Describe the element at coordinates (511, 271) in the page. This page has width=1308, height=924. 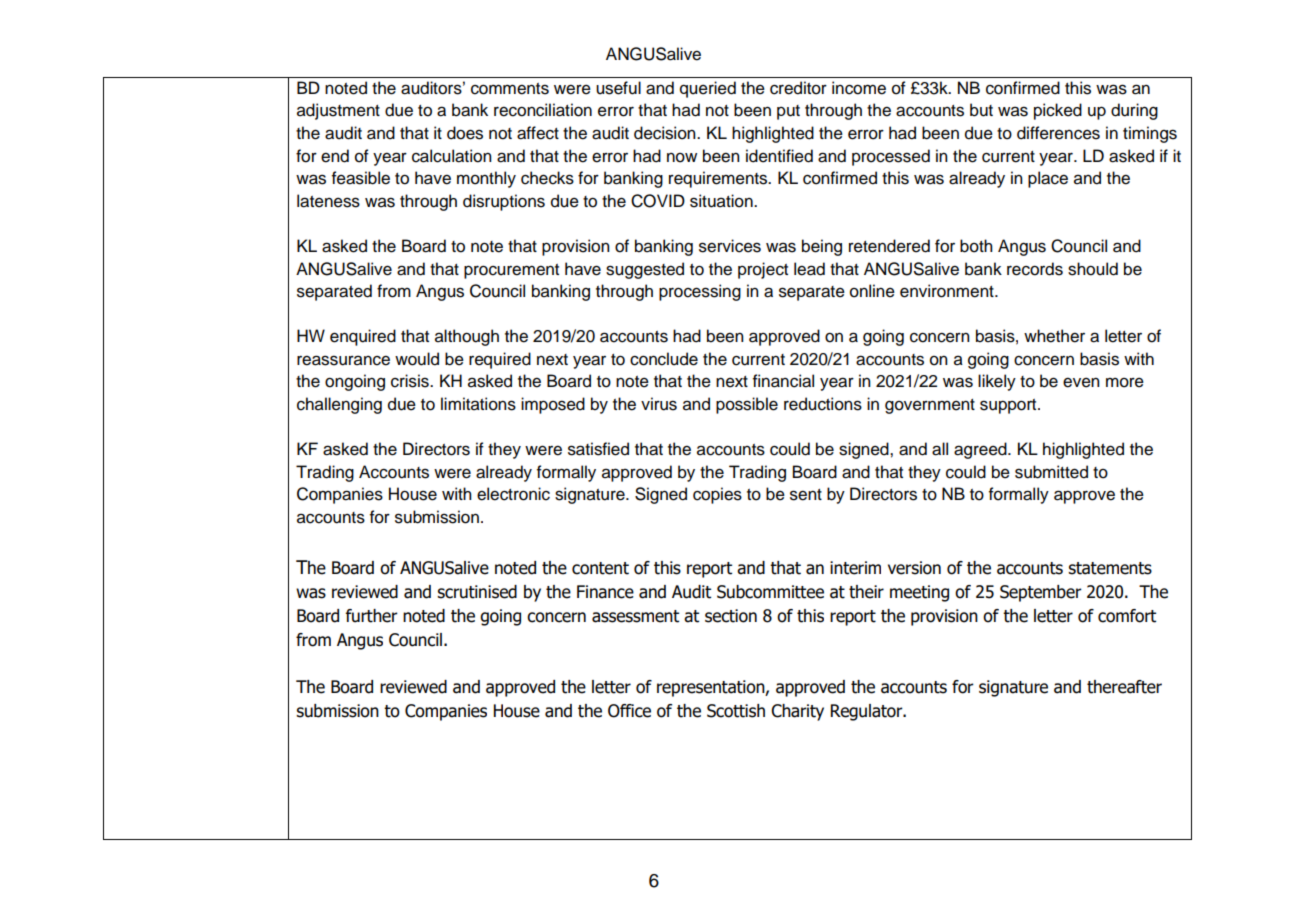
I see `procurement` at that location.
